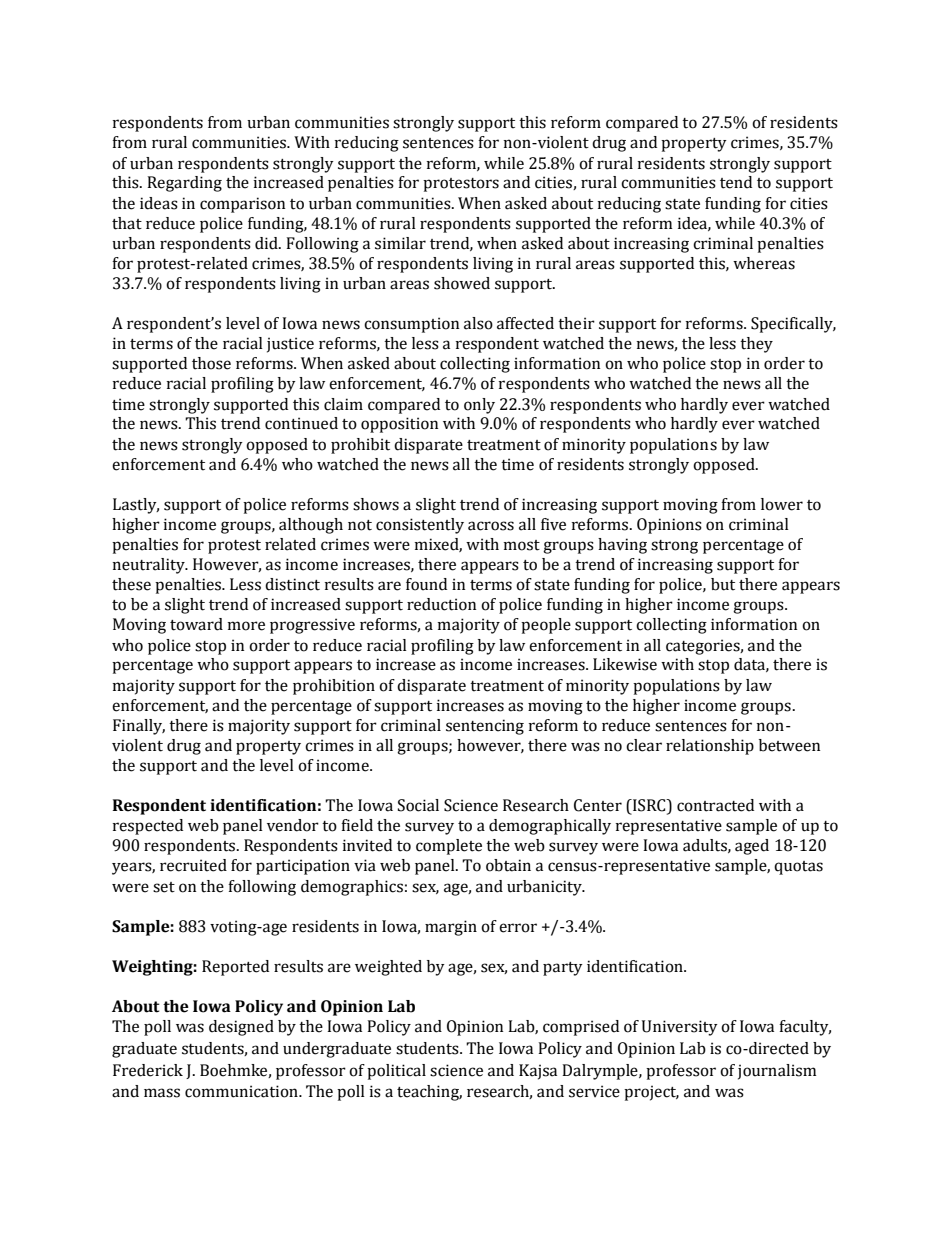 This screenshot has width=952, height=1233. What do you see at coordinates (242, 205) in the screenshot?
I see `comparison` at bounding box center [242, 205].
